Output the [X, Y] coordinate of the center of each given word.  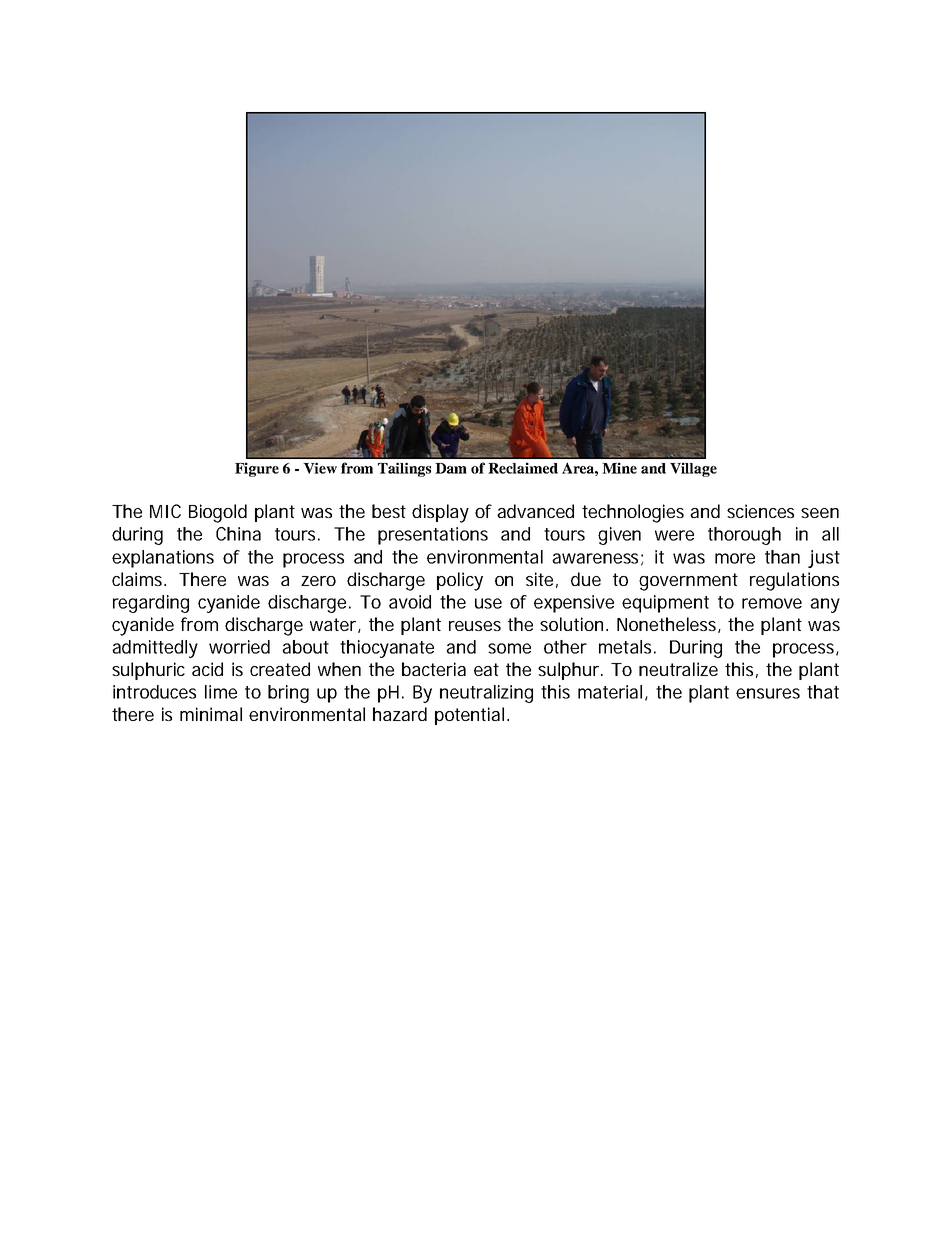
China [238, 534]
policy [460, 581]
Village [693, 469]
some [509, 648]
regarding [151, 604]
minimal [211, 714]
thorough [744, 536]
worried [239, 647]
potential [469, 716]
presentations [433, 536]
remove [772, 603]
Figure [257, 469]
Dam [451, 468]
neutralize [678, 669]
